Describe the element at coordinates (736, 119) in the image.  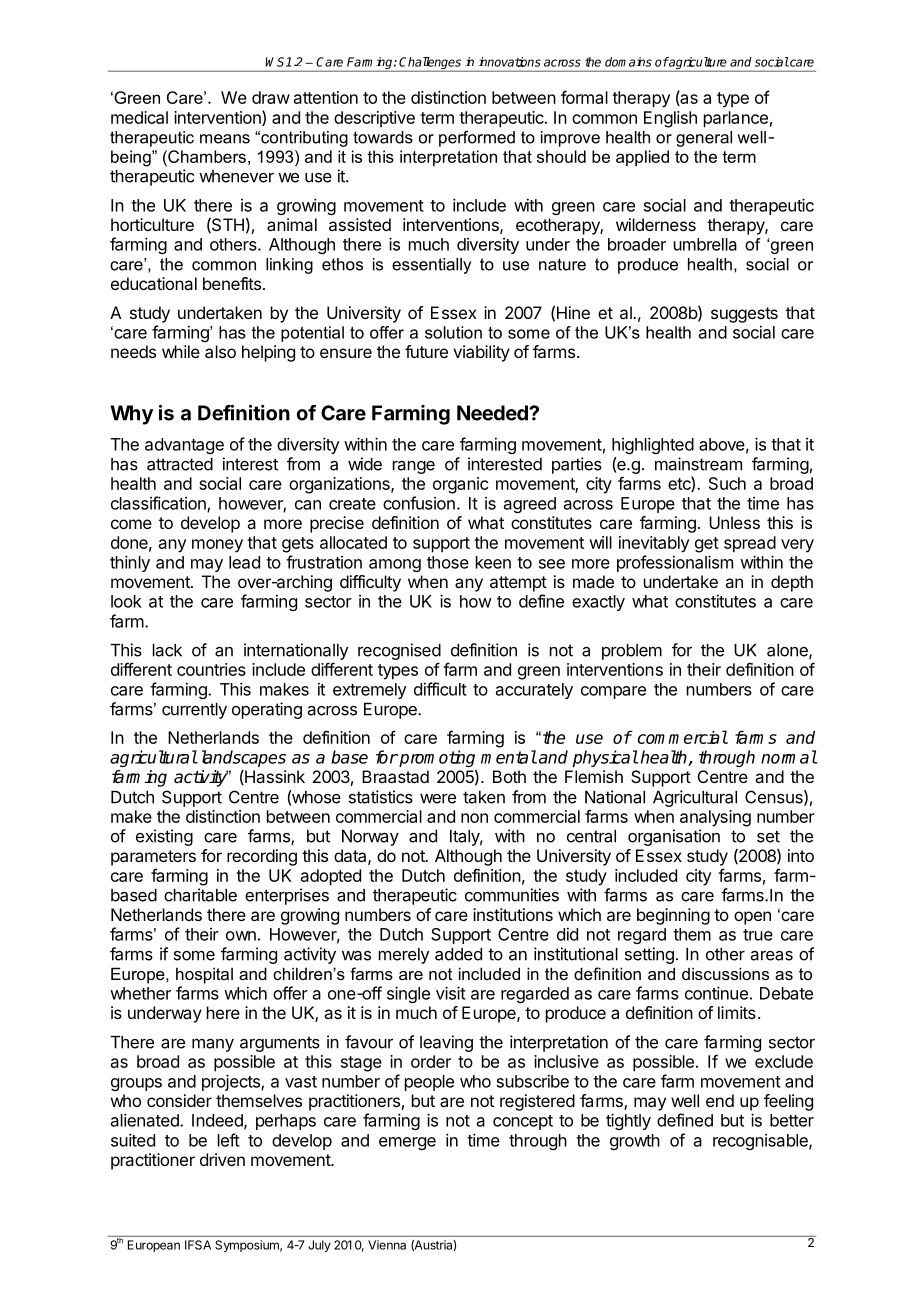
I see `parlance` at that location.
